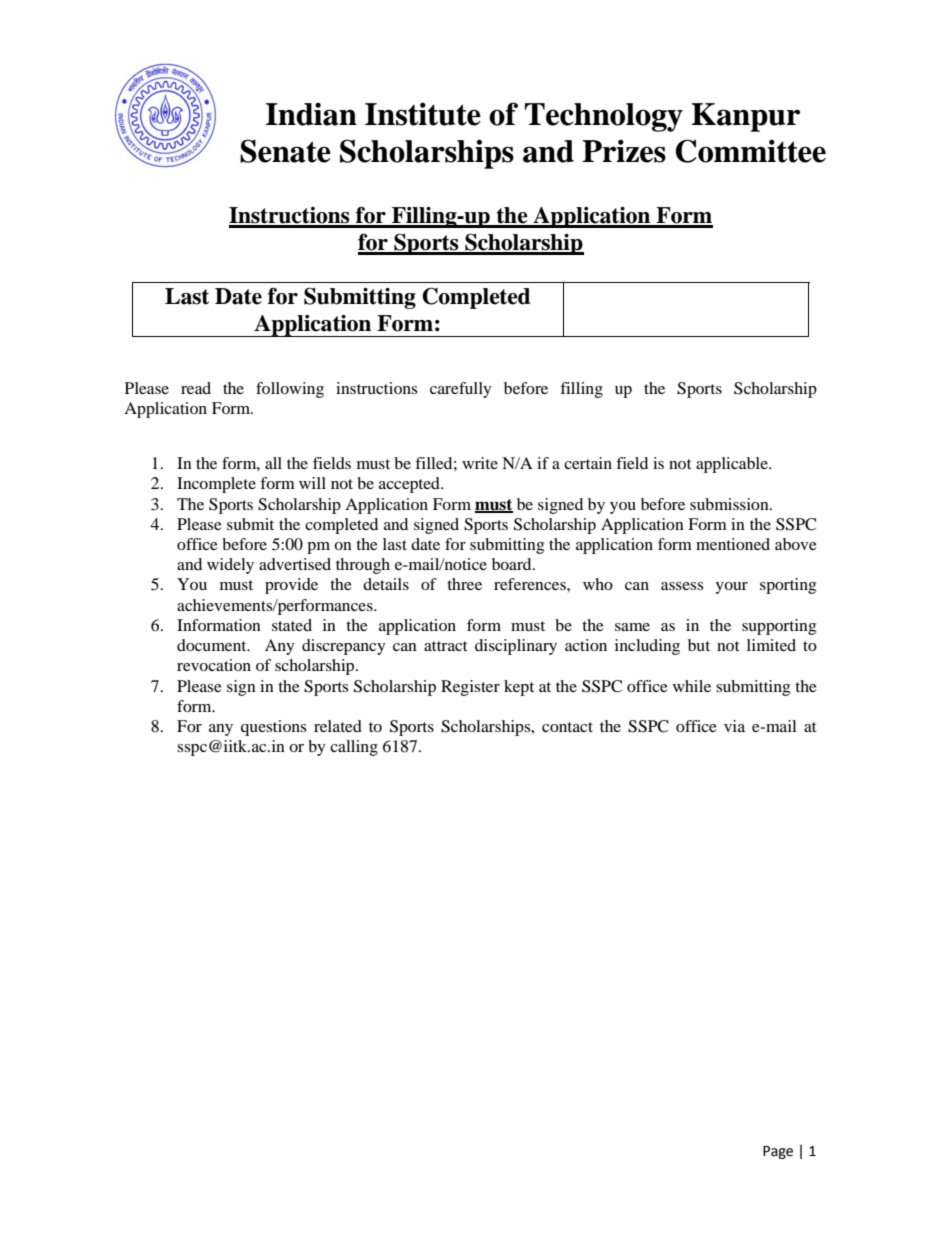 Image resolution: width=952 pixels, height=1233 pixels. What do you see at coordinates (285, 151) in the page?
I see `Senate` at bounding box center [285, 151].
